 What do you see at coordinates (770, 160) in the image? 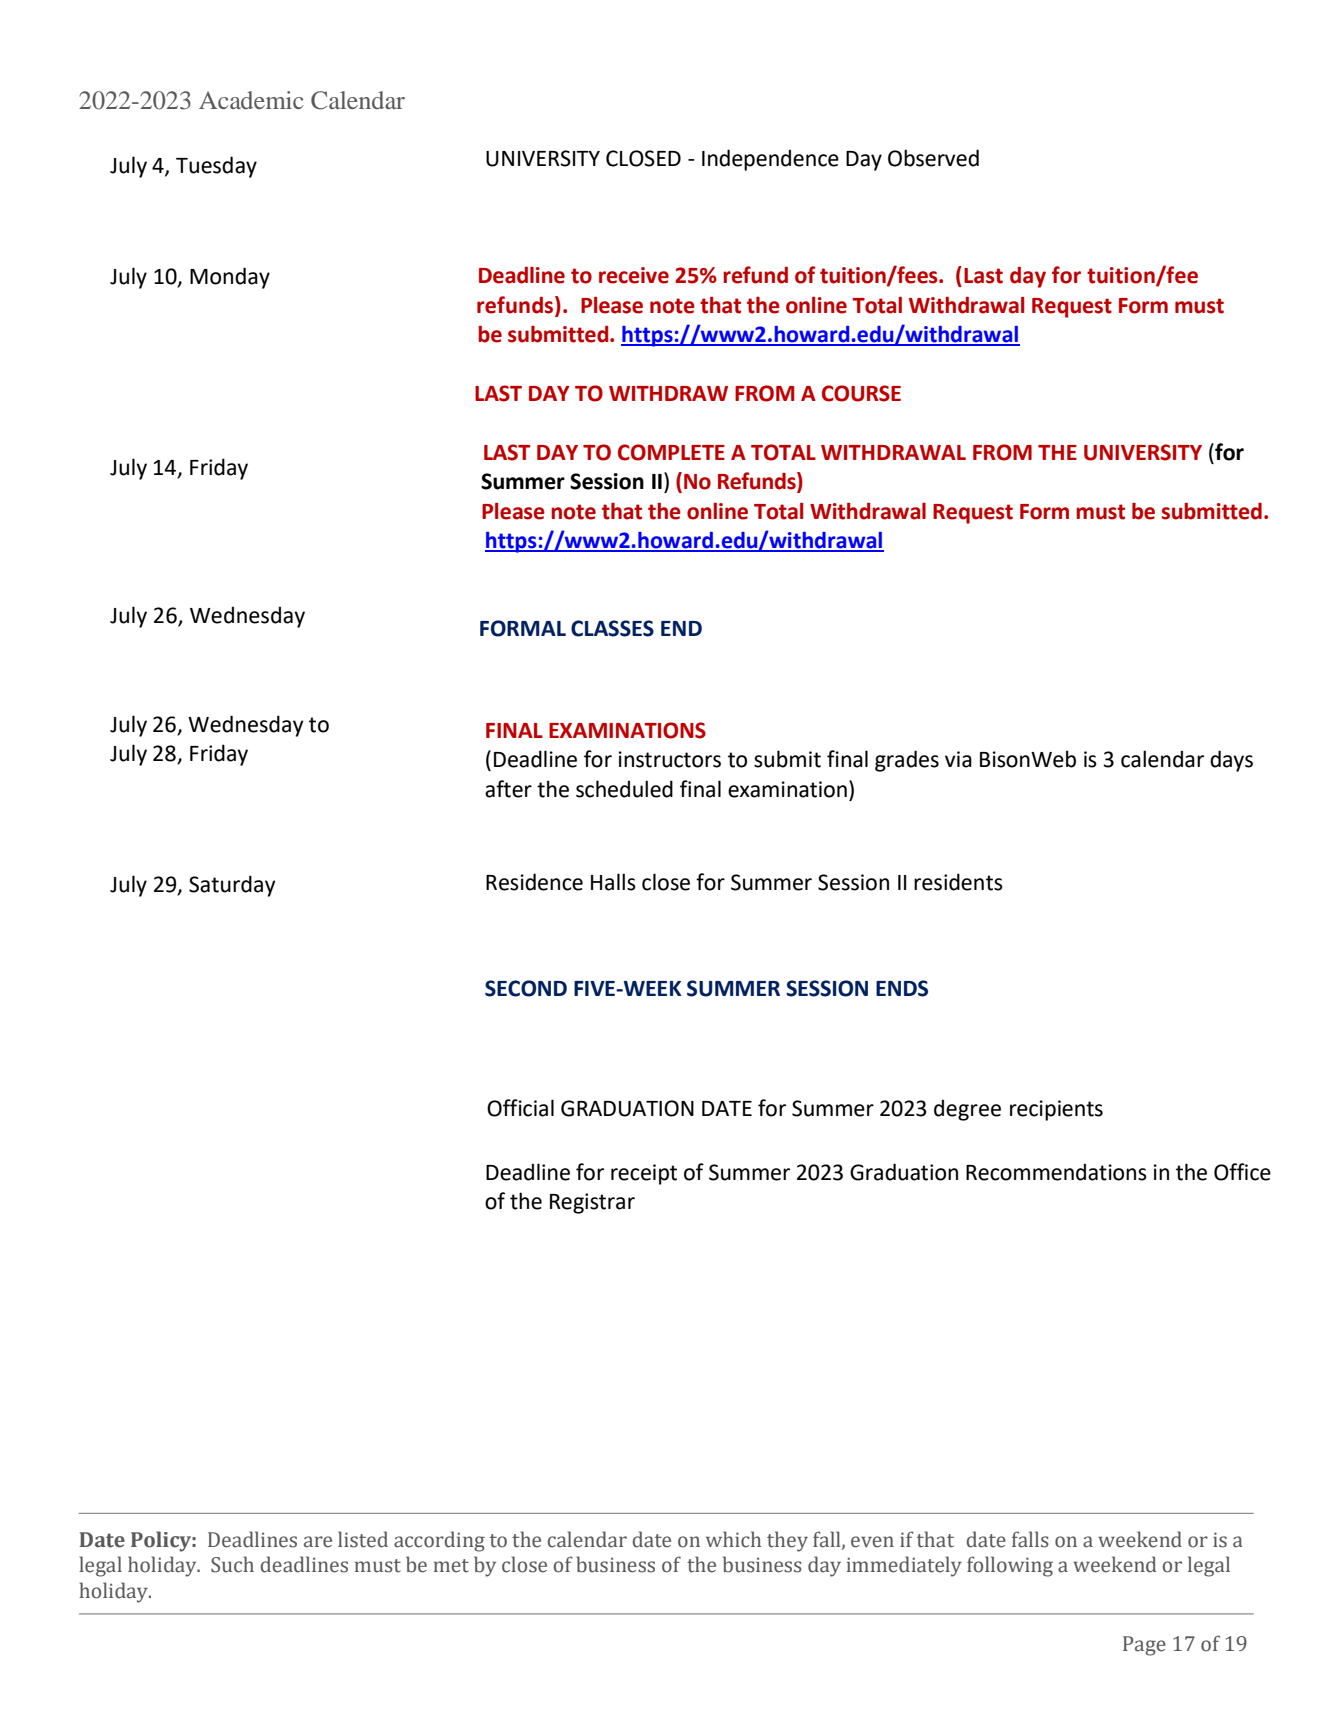
I see `Independence` at bounding box center [770, 160].
